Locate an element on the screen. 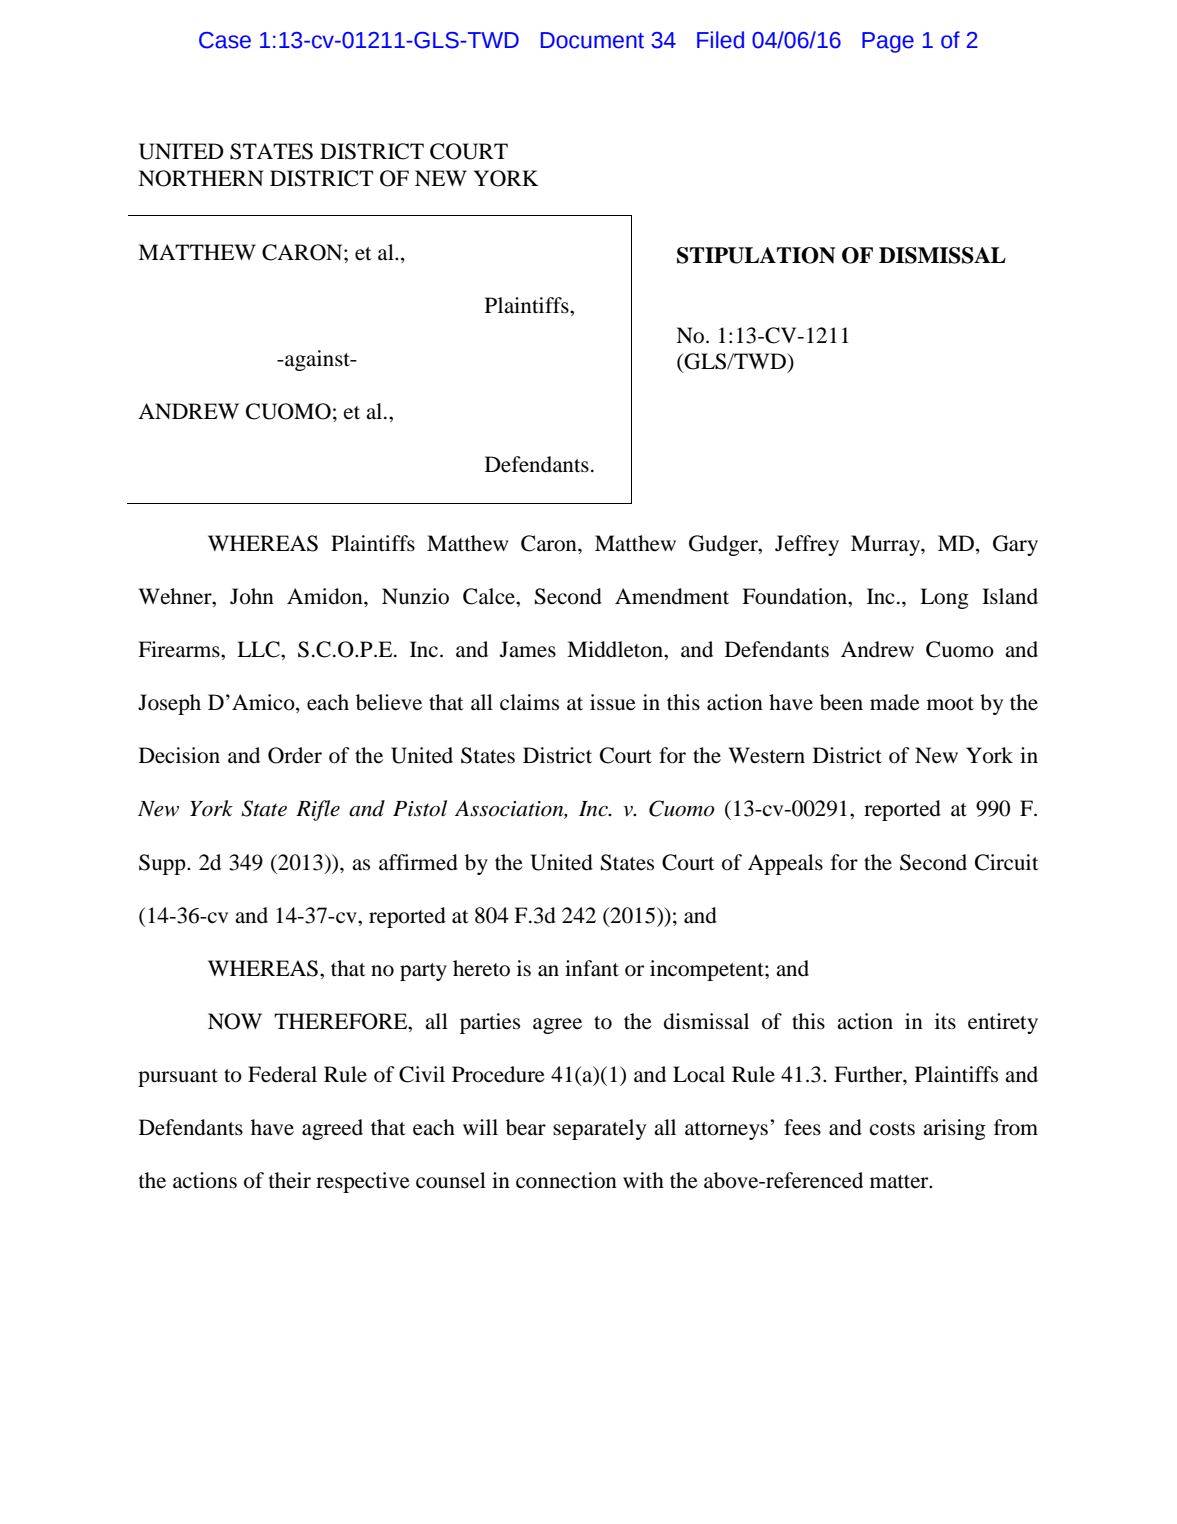 Image resolution: width=1177 pixels, height=1524 pixels. Gary is located at coordinates (1015, 545).
